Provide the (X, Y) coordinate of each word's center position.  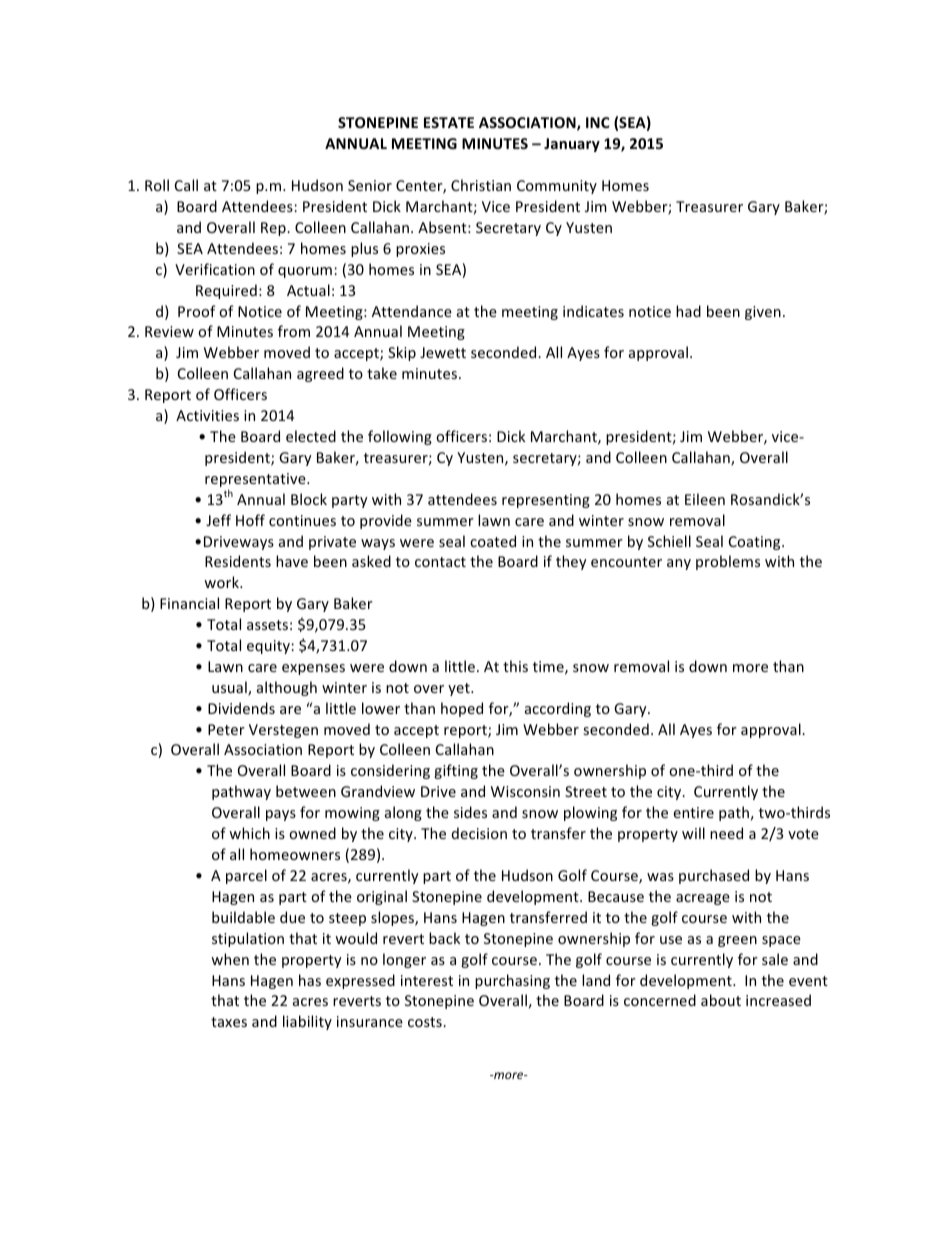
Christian (481, 185)
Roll (157, 185)
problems (728, 562)
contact (440, 562)
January (572, 145)
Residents (238, 561)
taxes (229, 1022)
